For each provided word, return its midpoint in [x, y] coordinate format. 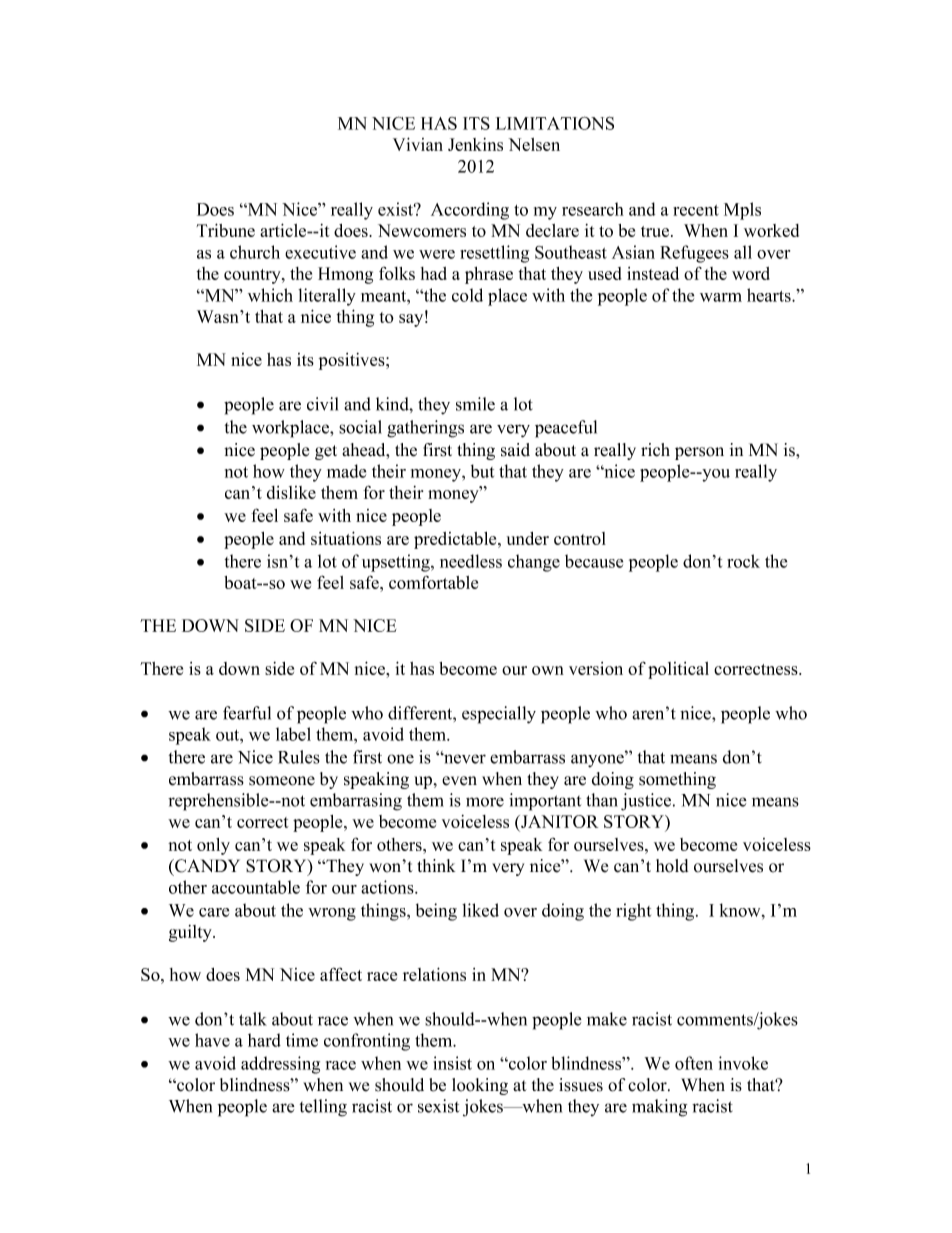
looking [480, 1086]
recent [696, 210]
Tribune [225, 230]
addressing [280, 1065]
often [694, 1063]
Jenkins [475, 144]
